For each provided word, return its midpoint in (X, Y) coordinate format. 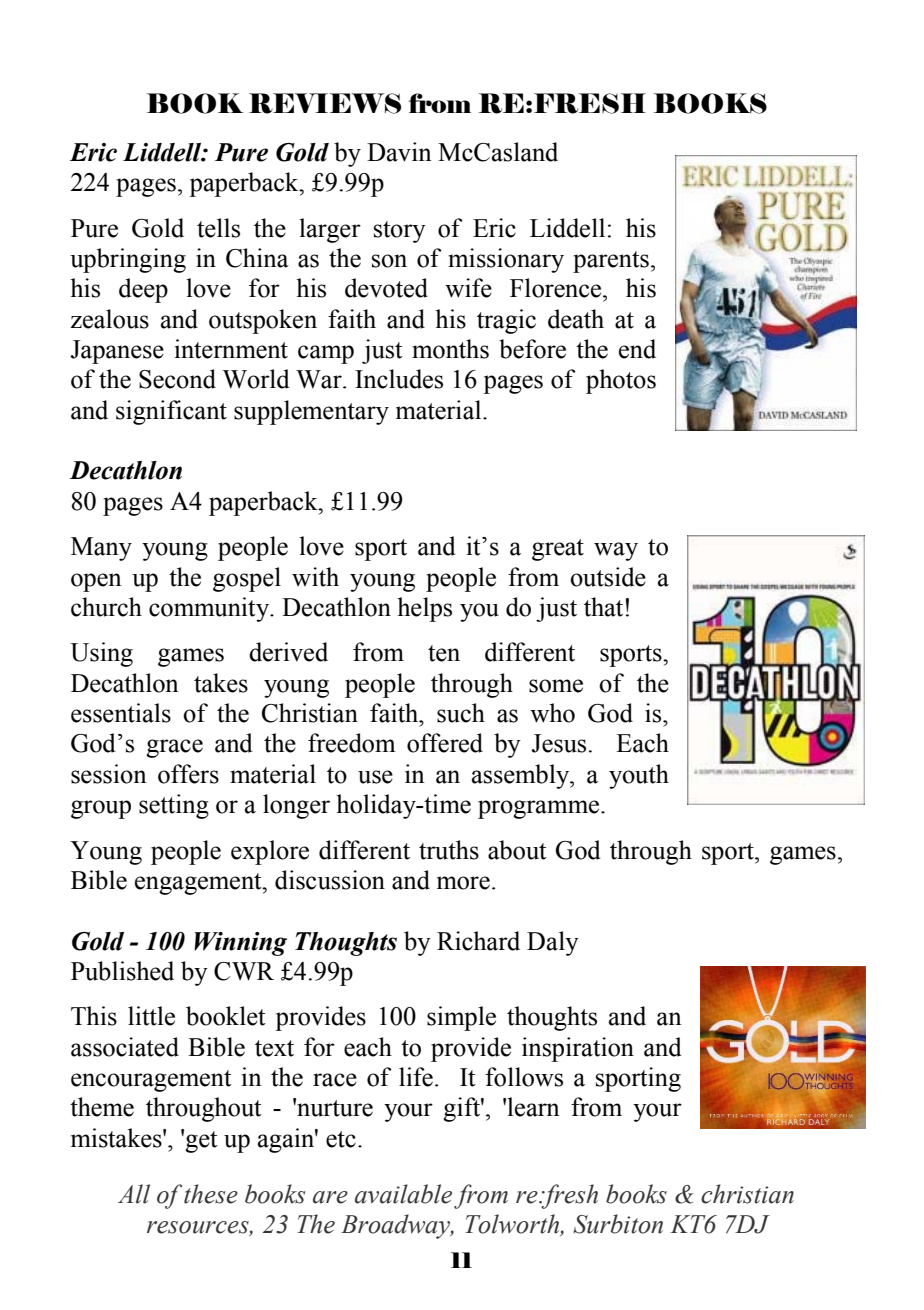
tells (218, 228)
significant (171, 412)
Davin (399, 152)
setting (174, 806)
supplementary (311, 412)
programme (538, 809)
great (558, 550)
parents (611, 262)
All (134, 1194)
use (375, 777)
